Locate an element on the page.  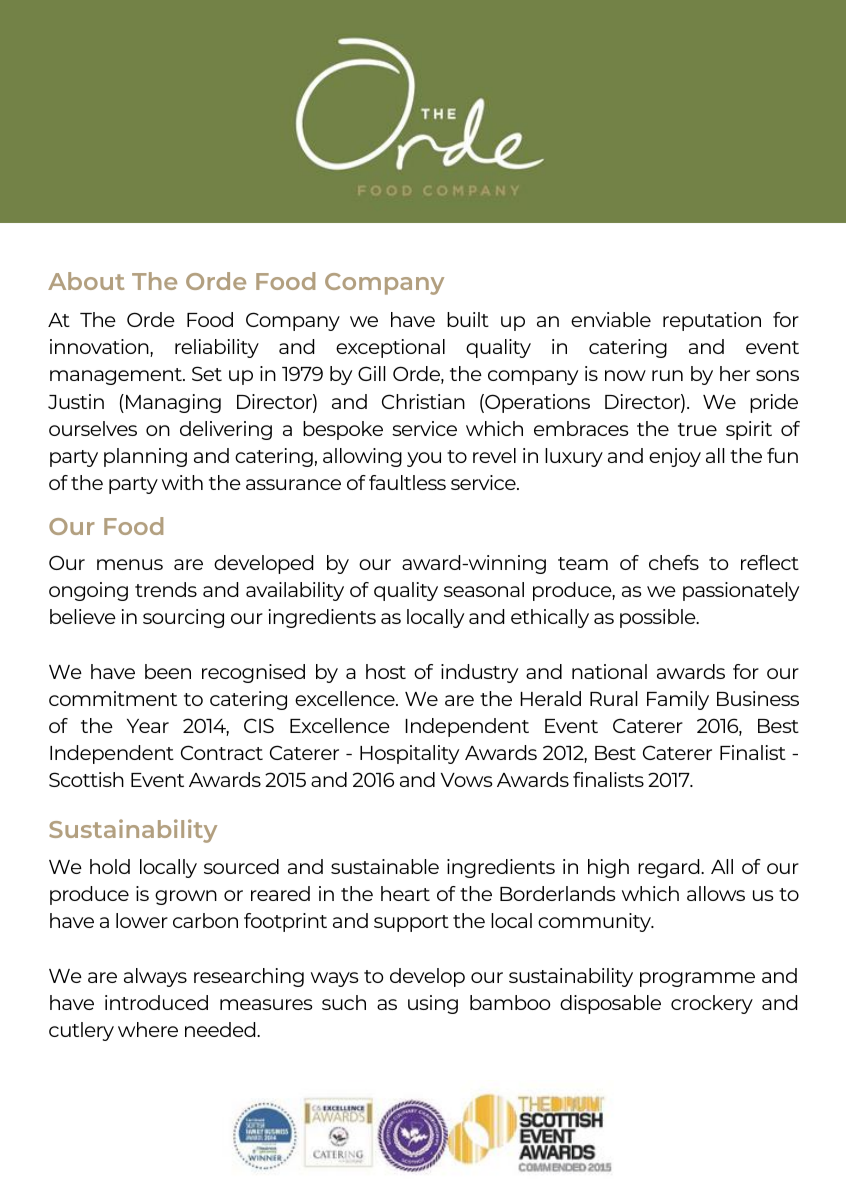
enjoy is located at coordinates (675, 457).
